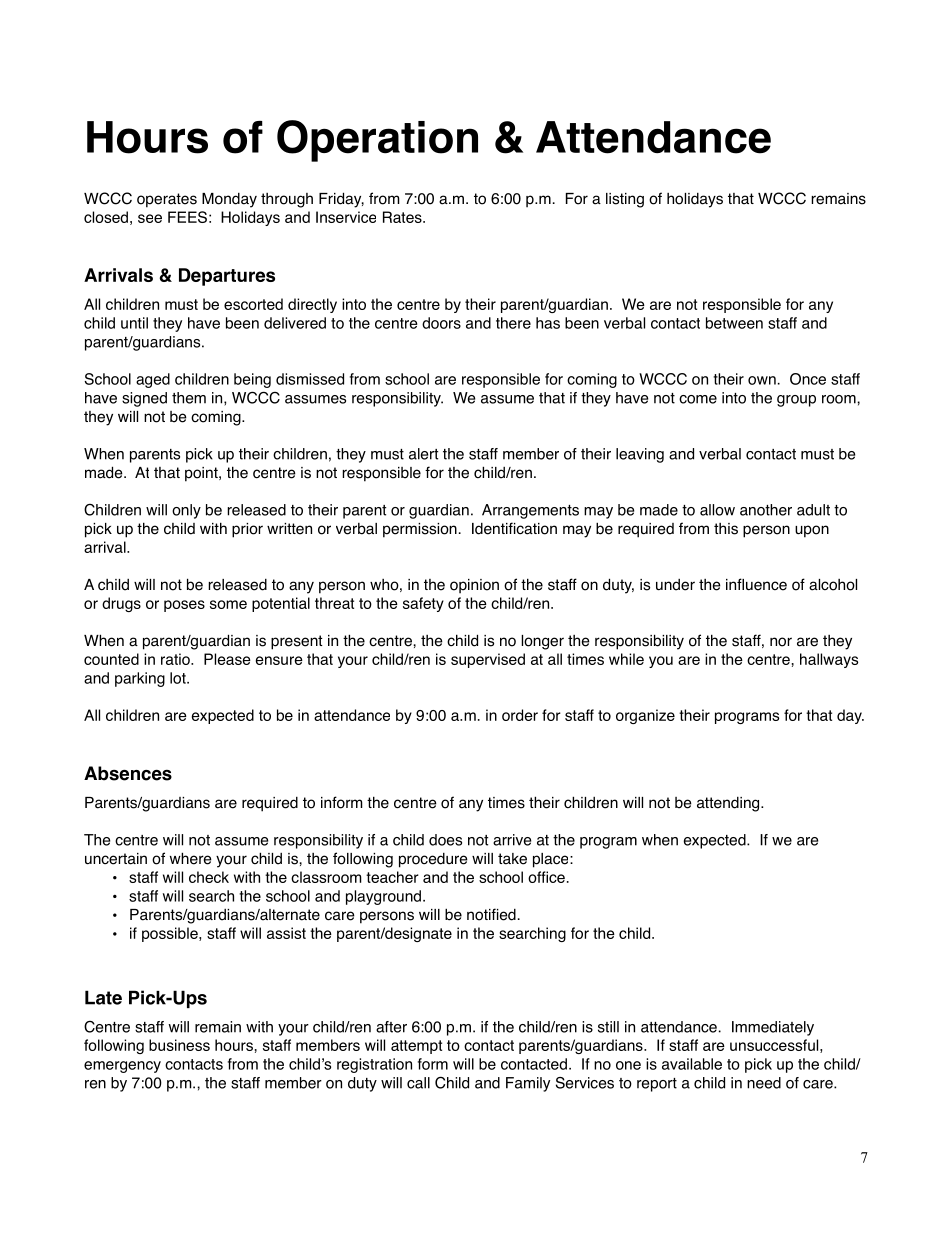 Image resolution: width=952 pixels, height=1233 pixels. I want to click on listing, so click(625, 200).
